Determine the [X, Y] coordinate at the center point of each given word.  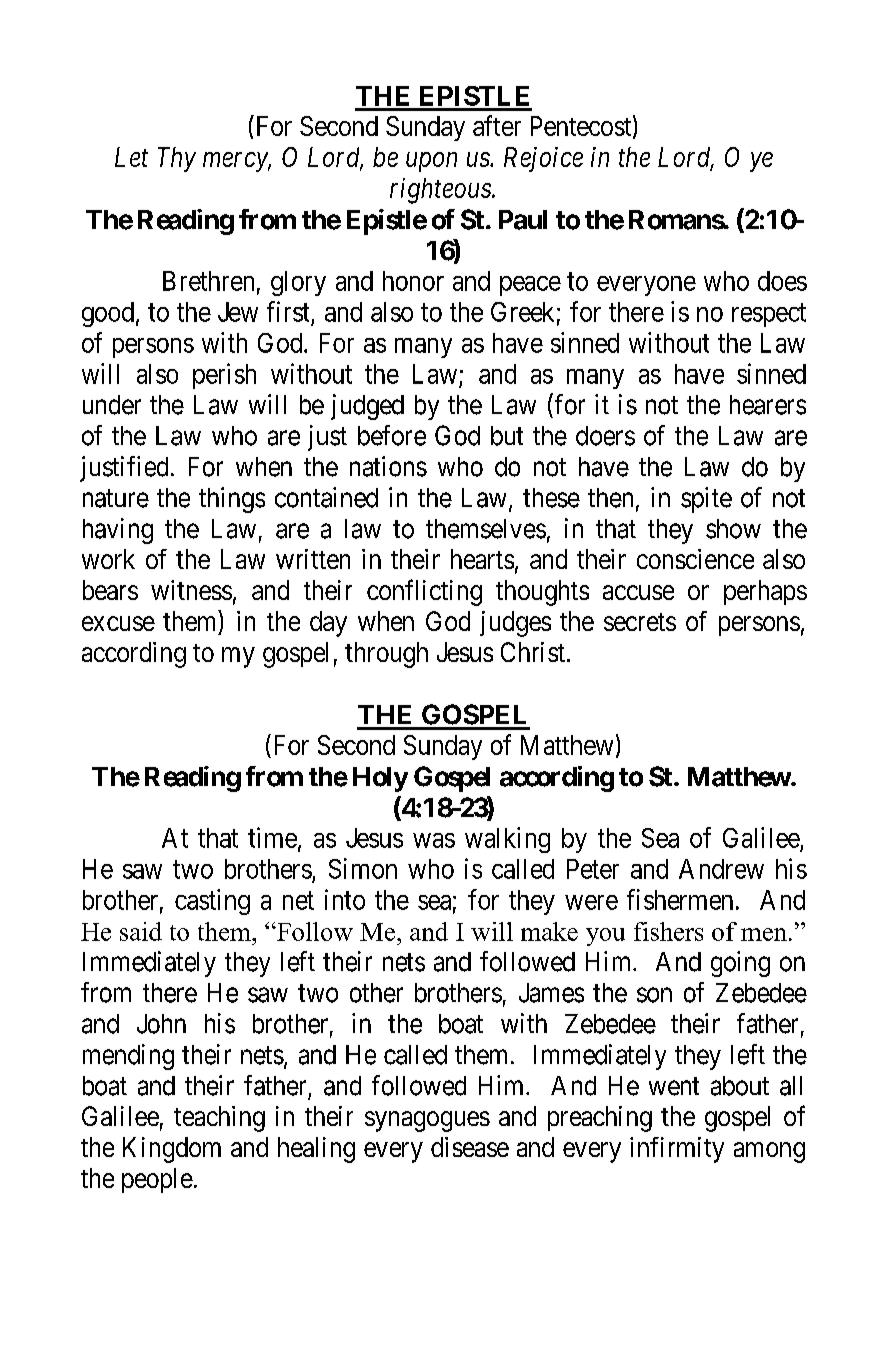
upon [431, 162]
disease [470, 1147]
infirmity [677, 1150]
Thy [177, 159]
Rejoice [543, 159]
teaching [219, 1119]
